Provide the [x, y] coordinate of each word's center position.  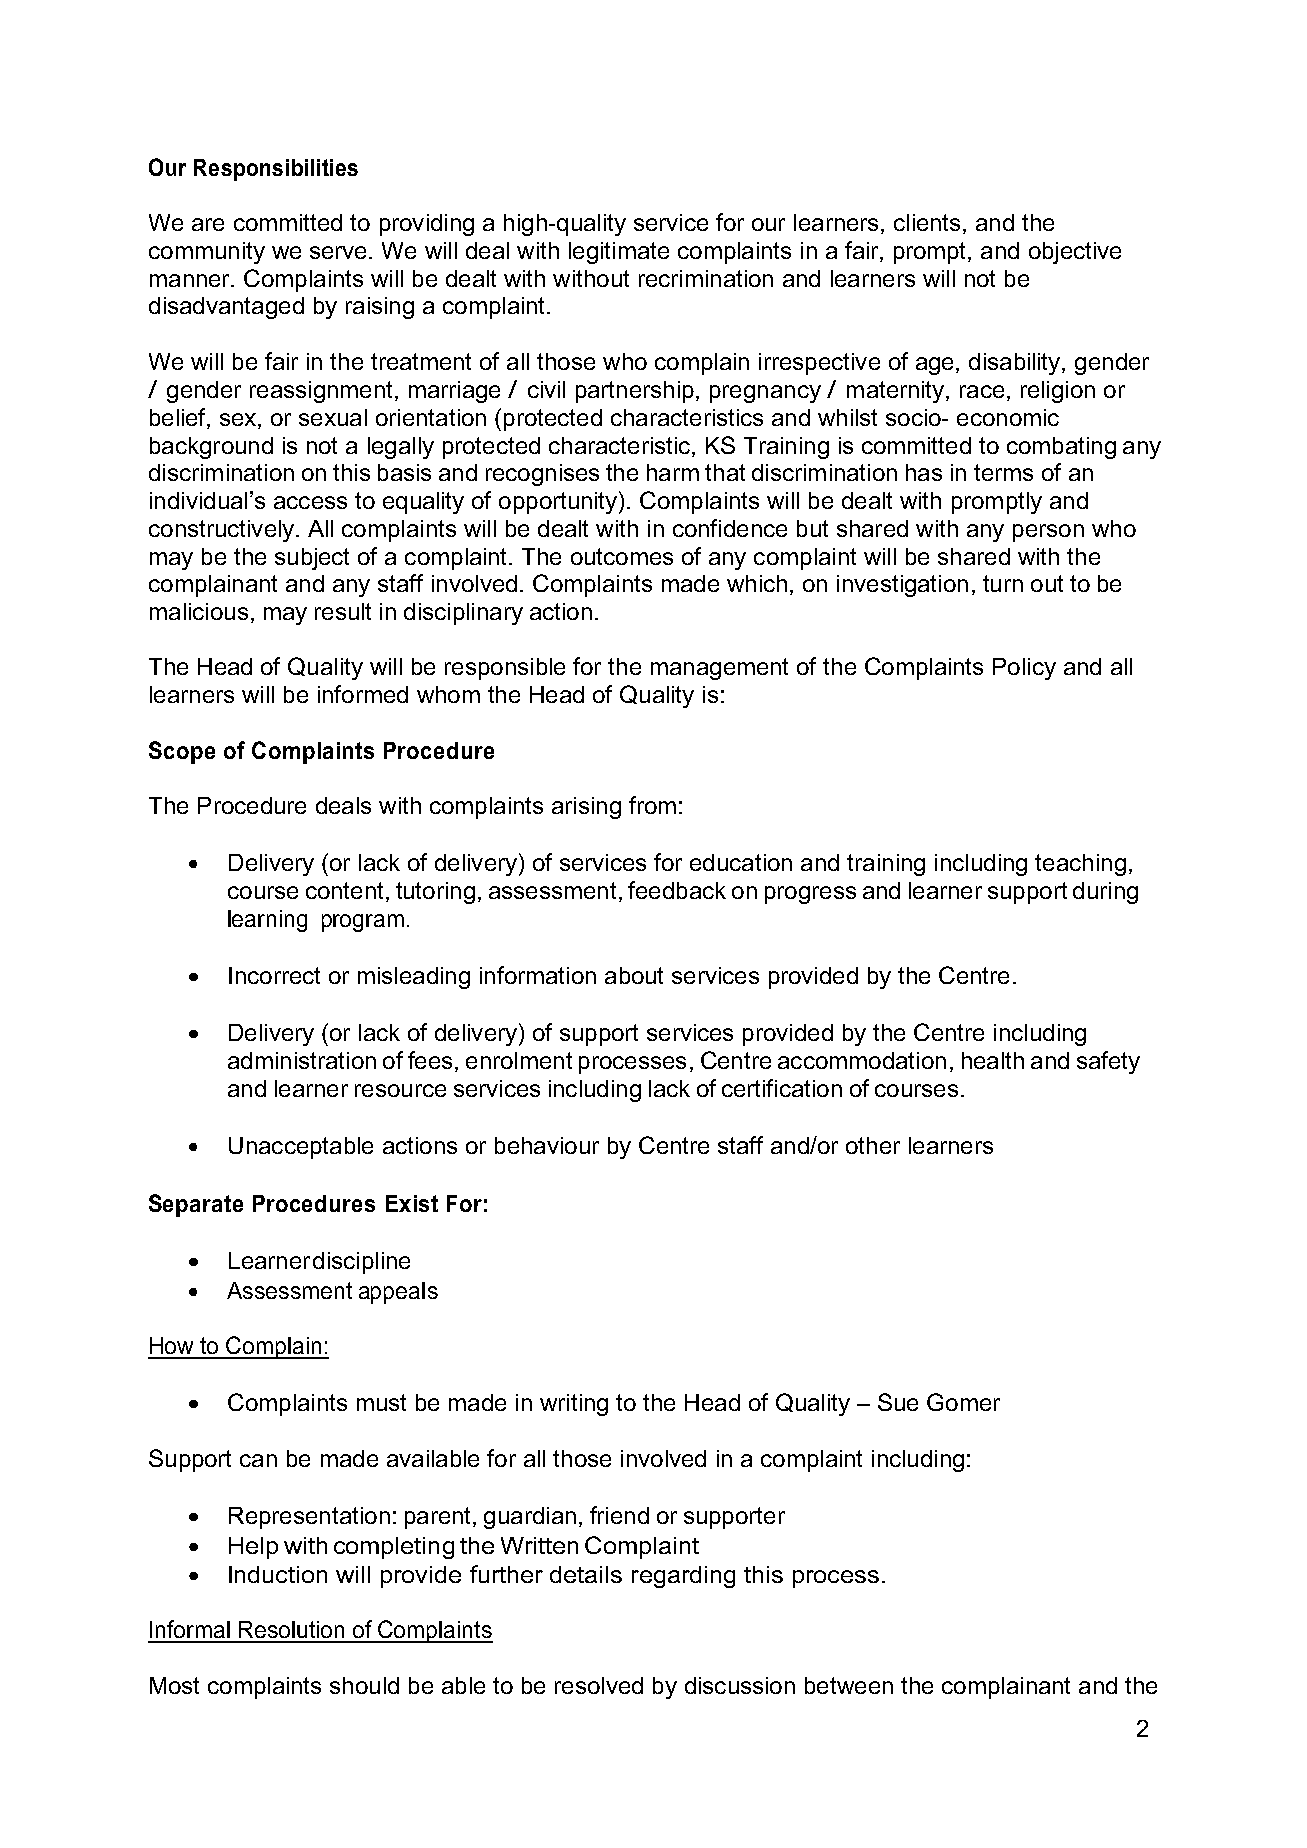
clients [927, 222]
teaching [1080, 865]
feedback [677, 890]
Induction [278, 1574]
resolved [599, 1685]
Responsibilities [276, 170]
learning [267, 921]
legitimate [619, 253]
